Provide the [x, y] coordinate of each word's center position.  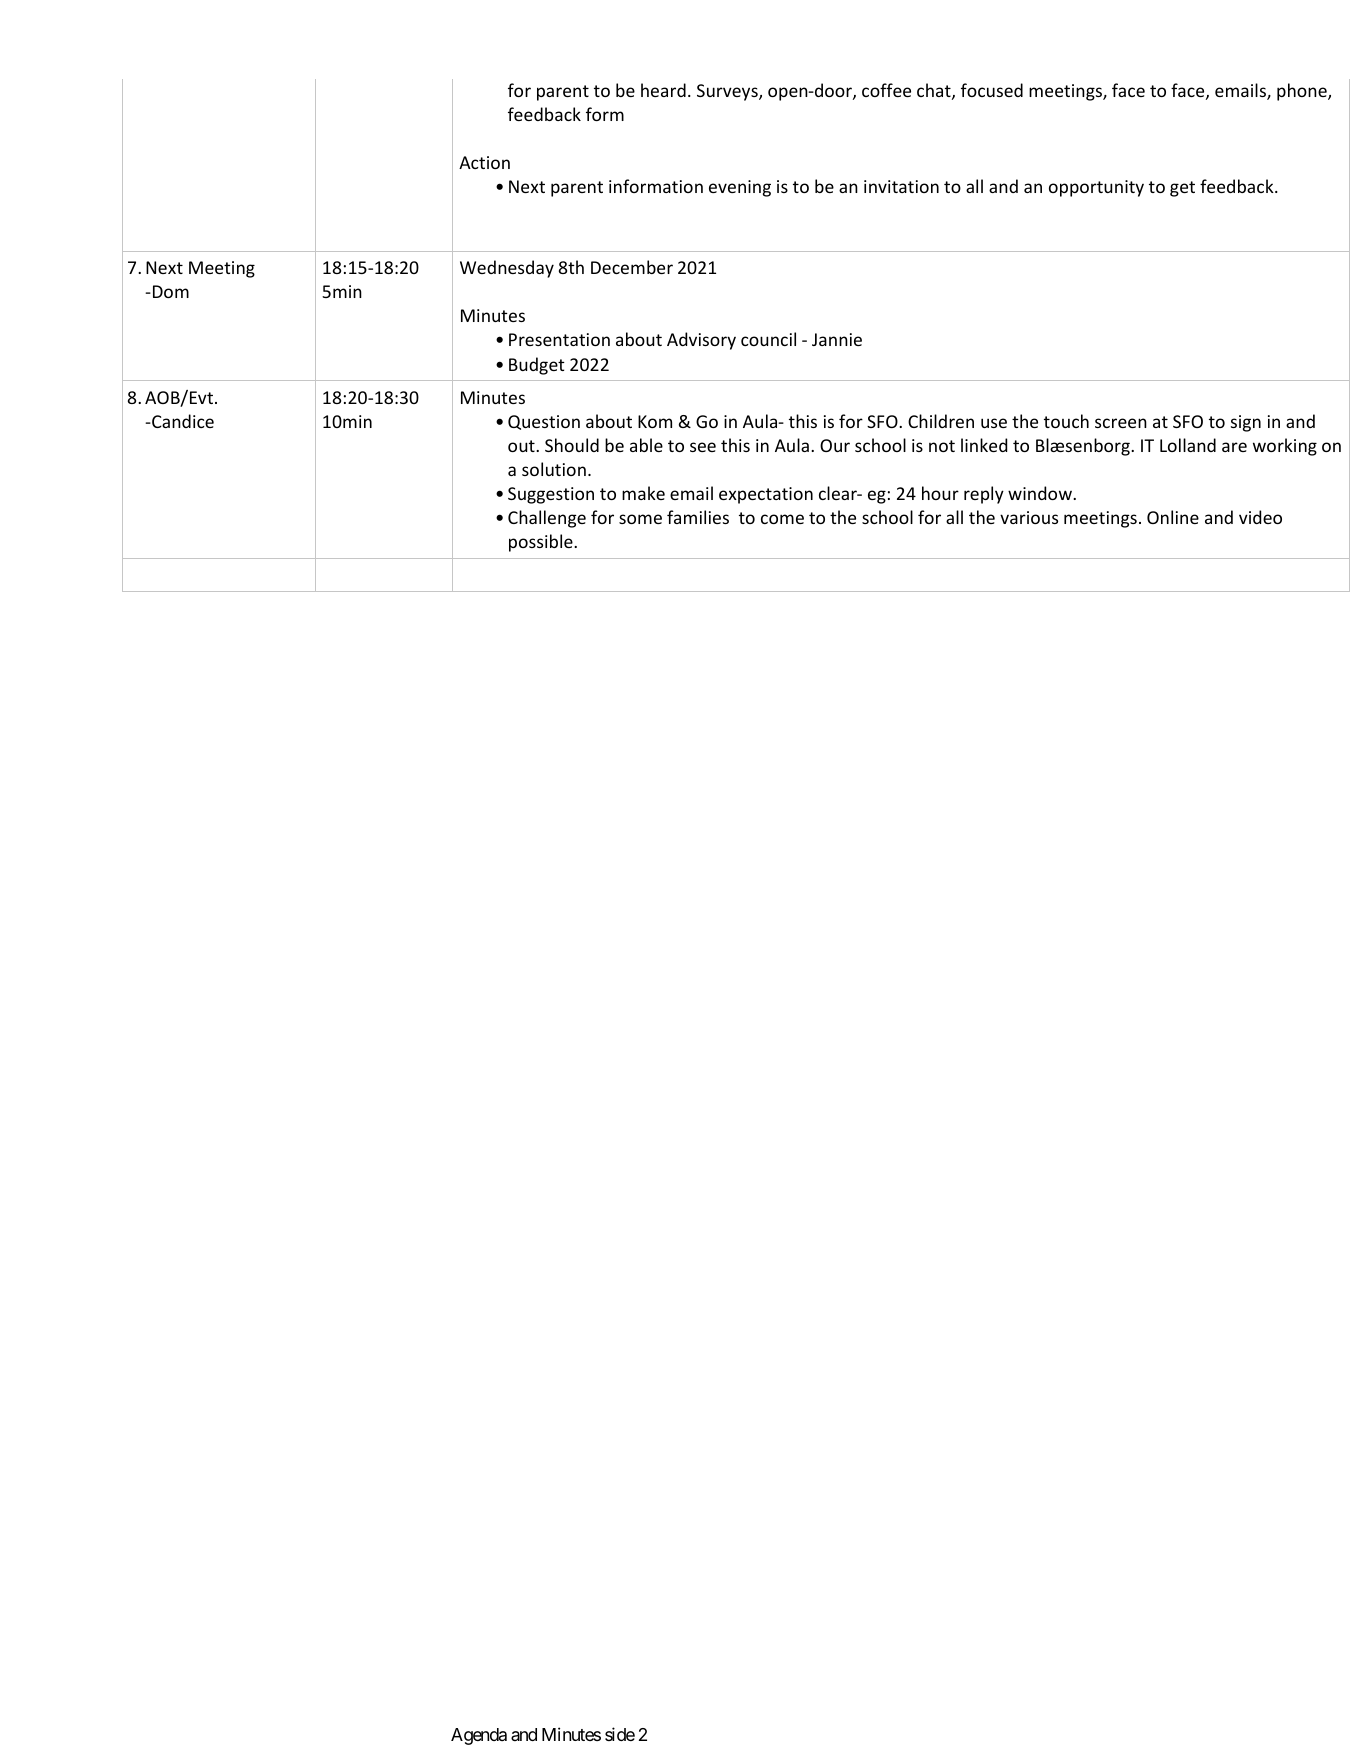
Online [1173, 517]
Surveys [728, 92]
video [1260, 517]
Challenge [547, 519]
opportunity [1096, 188]
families [698, 517]
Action [484, 162]
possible [542, 543]
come [782, 519]
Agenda [479, 1736]
